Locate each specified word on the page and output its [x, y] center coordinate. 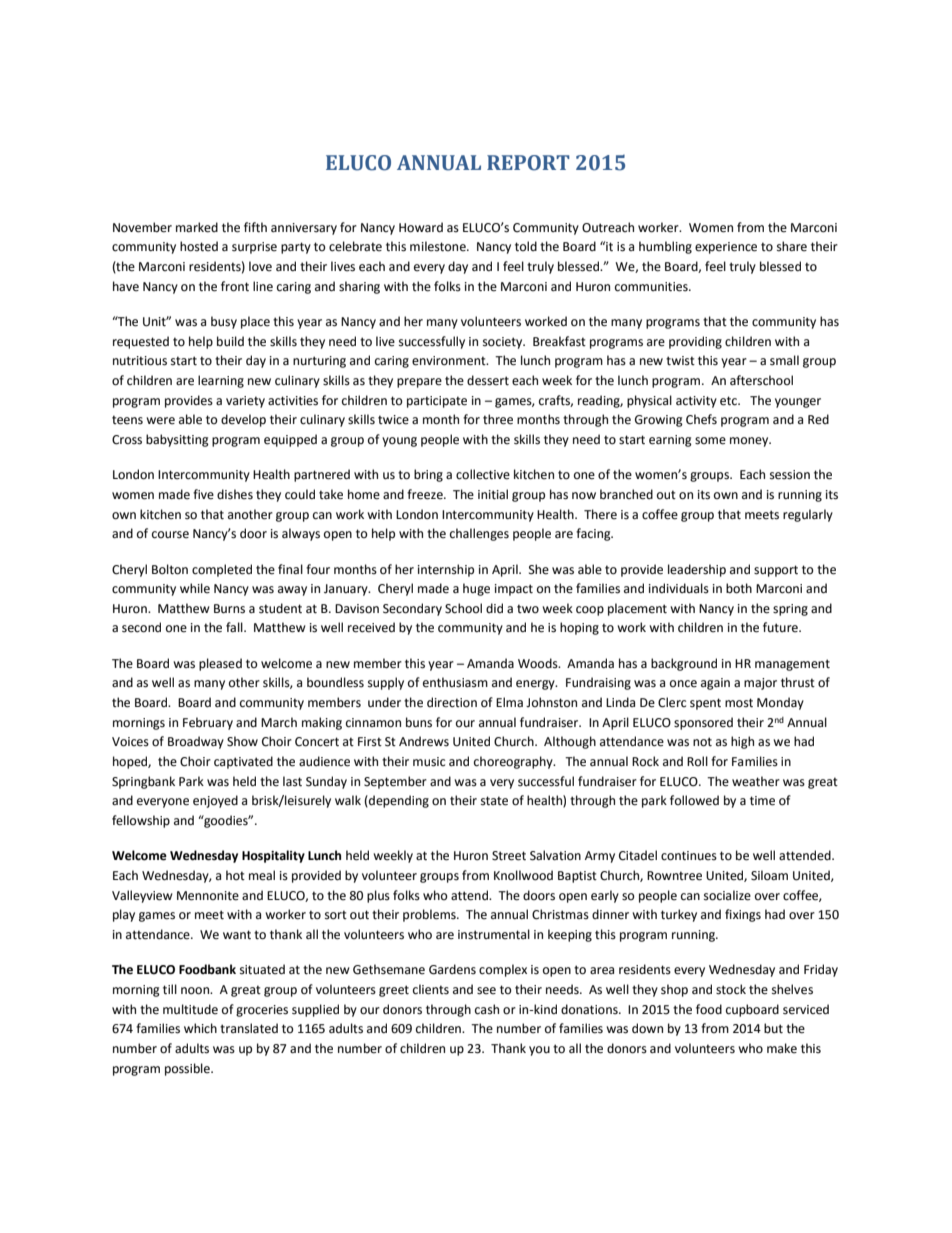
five [203, 494]
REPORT [528, 163]
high [742, 742]
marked [197, 227]
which [200, 1028]
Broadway [196, 742]
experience [726, 248]
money [750, 442]
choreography [514, 762]
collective [483, 474]
